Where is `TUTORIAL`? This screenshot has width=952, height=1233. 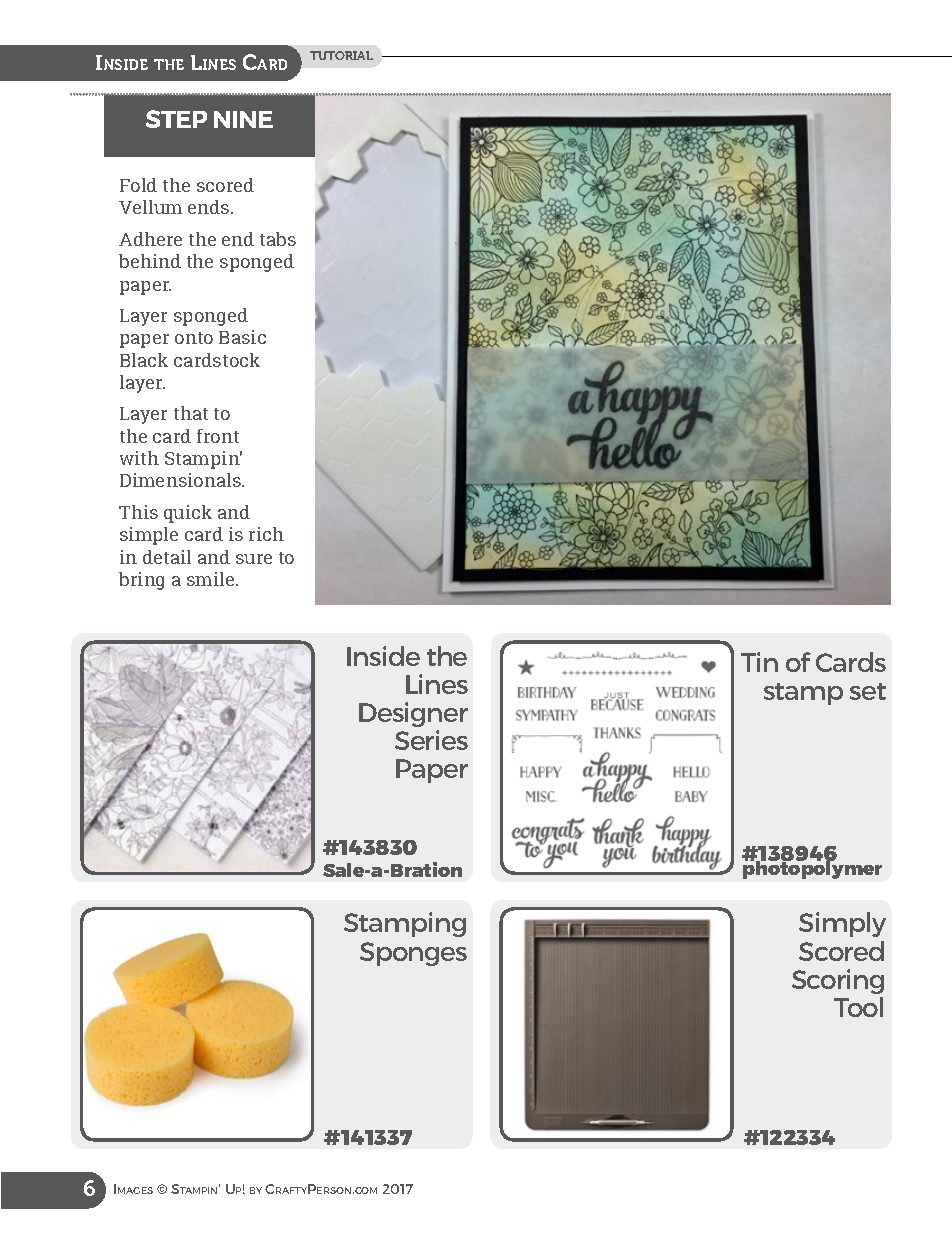
TUTORIAL is located at coordinates (341, 55).
